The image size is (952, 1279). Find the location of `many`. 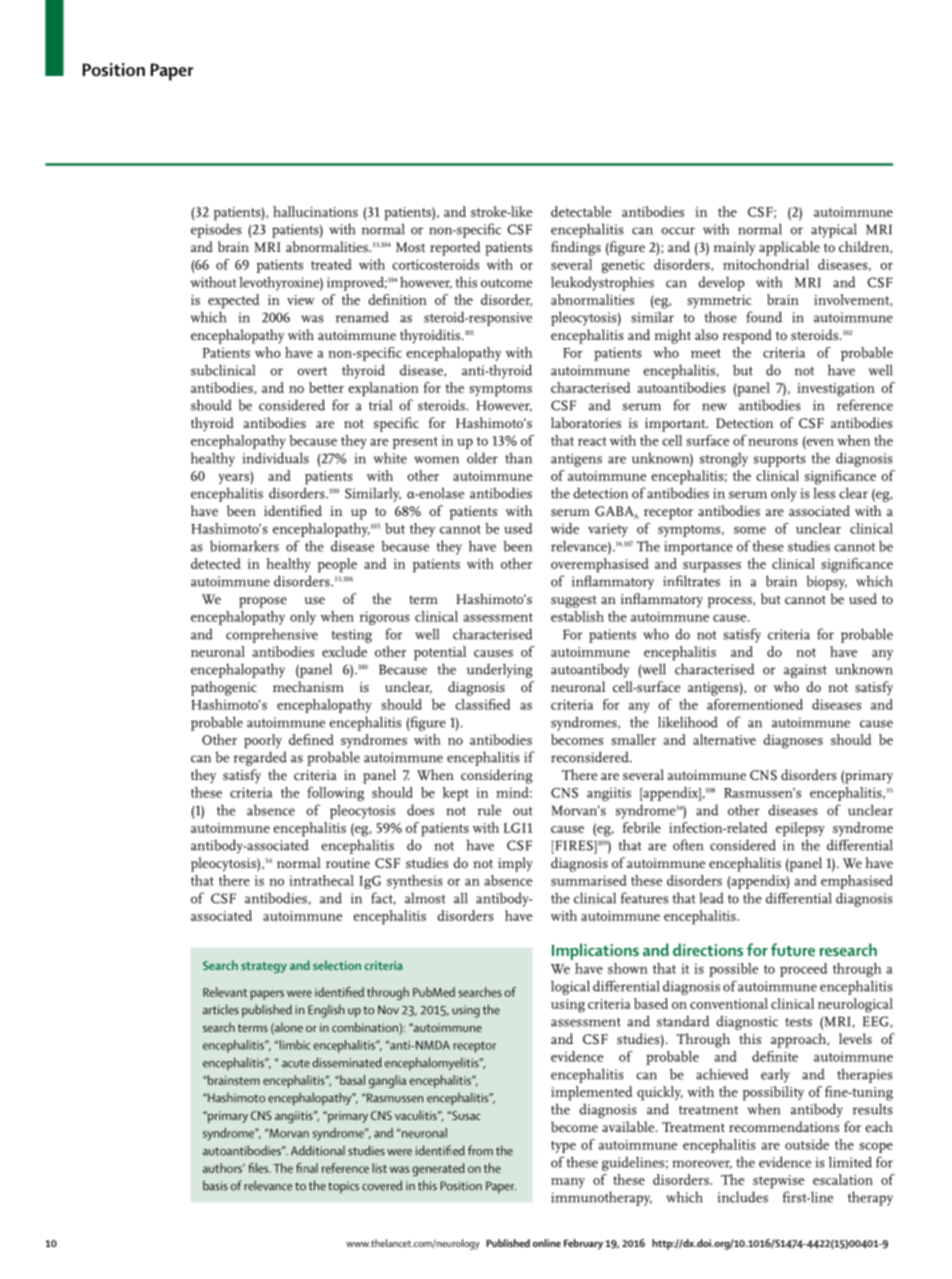

many is located at coordinates (568, 1183).
